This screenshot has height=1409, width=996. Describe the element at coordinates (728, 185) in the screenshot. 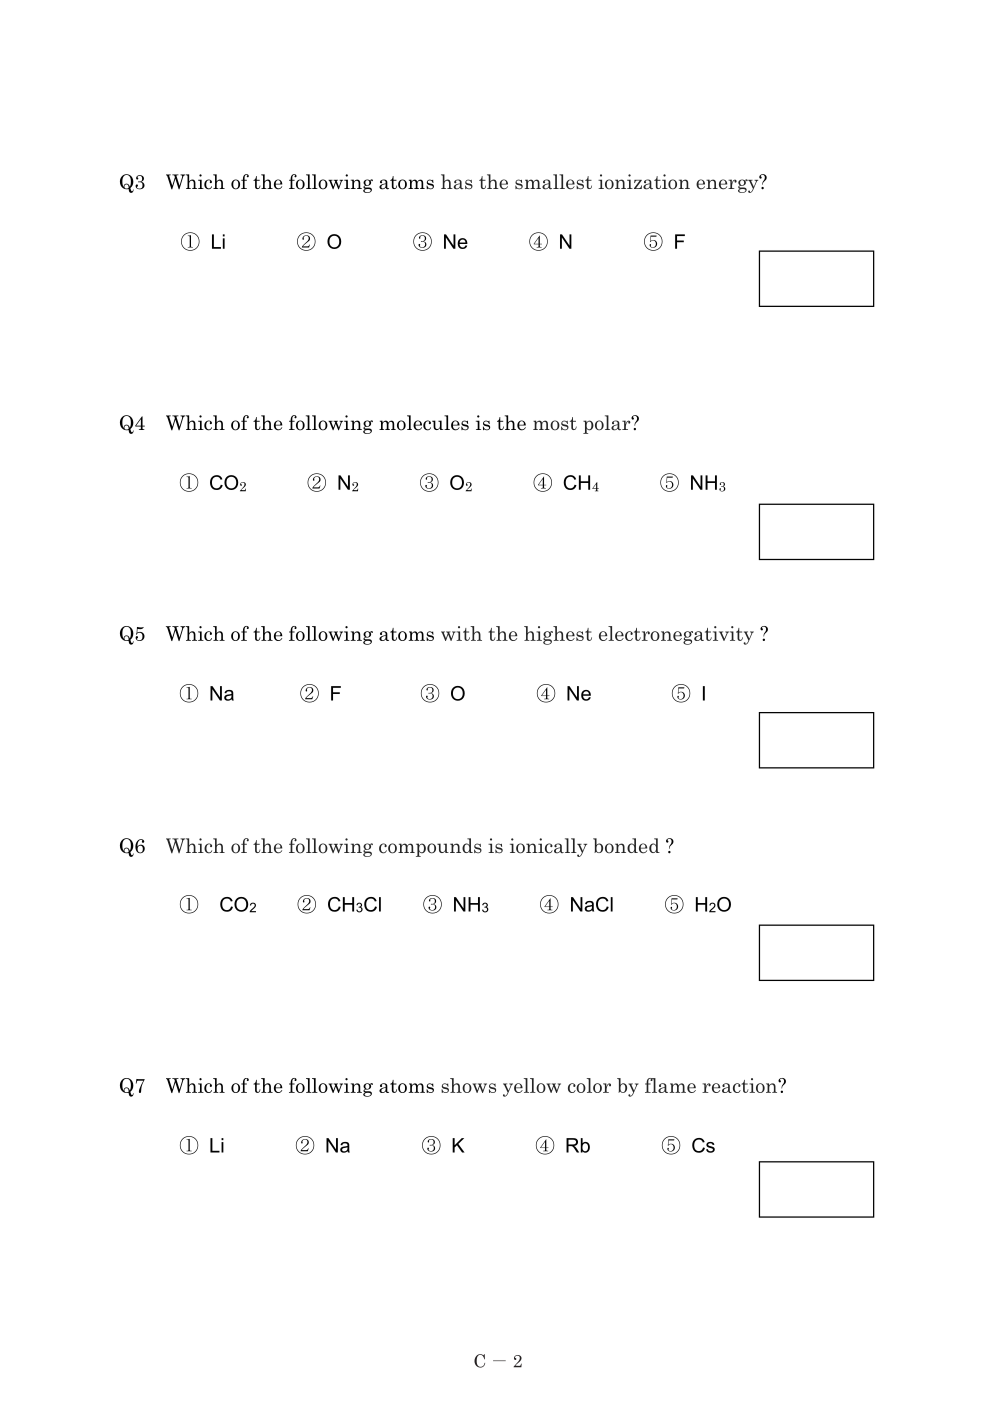

I see `energy` at that location.
